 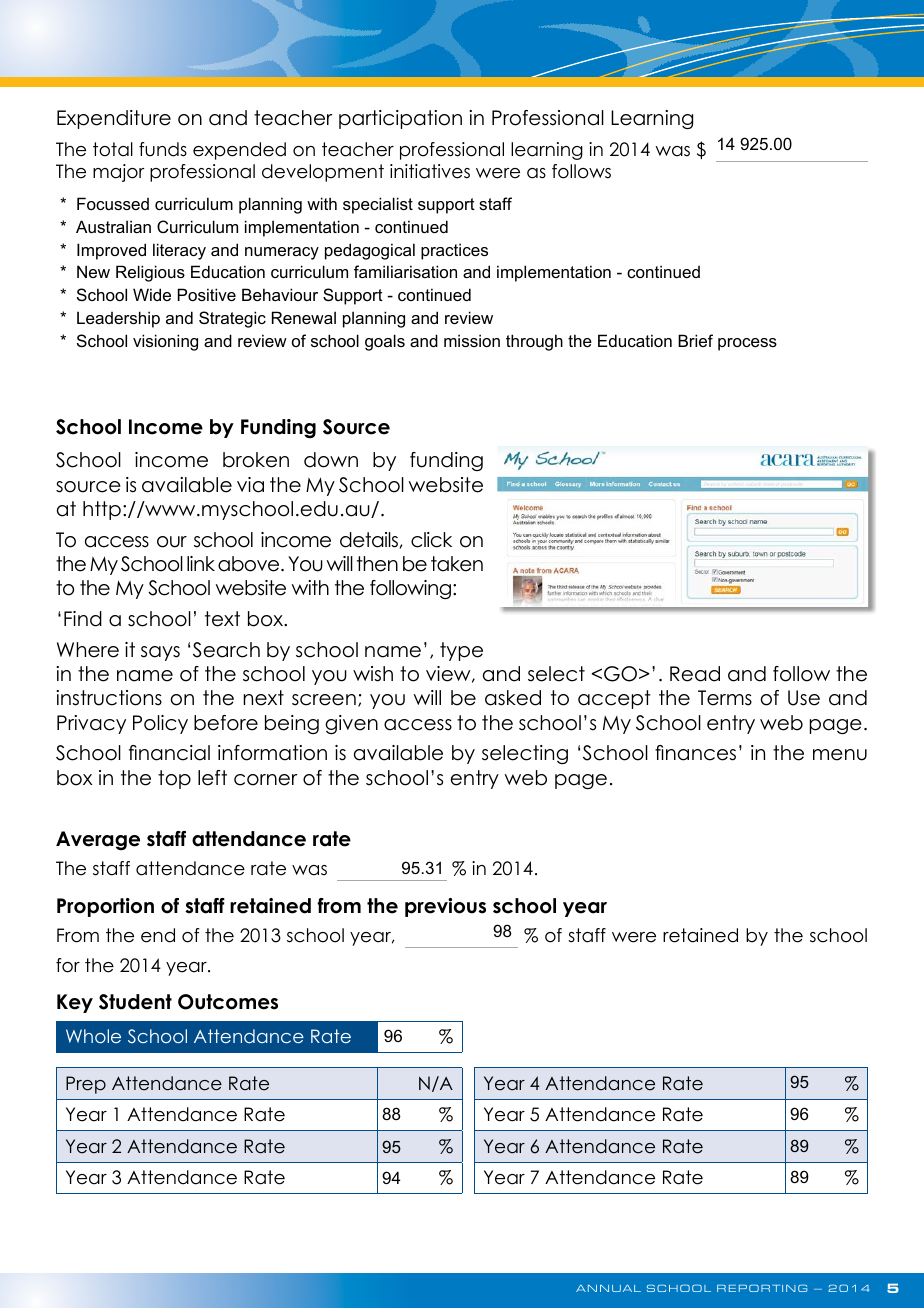 I want to click on taken, so click(x=457, y=564).
